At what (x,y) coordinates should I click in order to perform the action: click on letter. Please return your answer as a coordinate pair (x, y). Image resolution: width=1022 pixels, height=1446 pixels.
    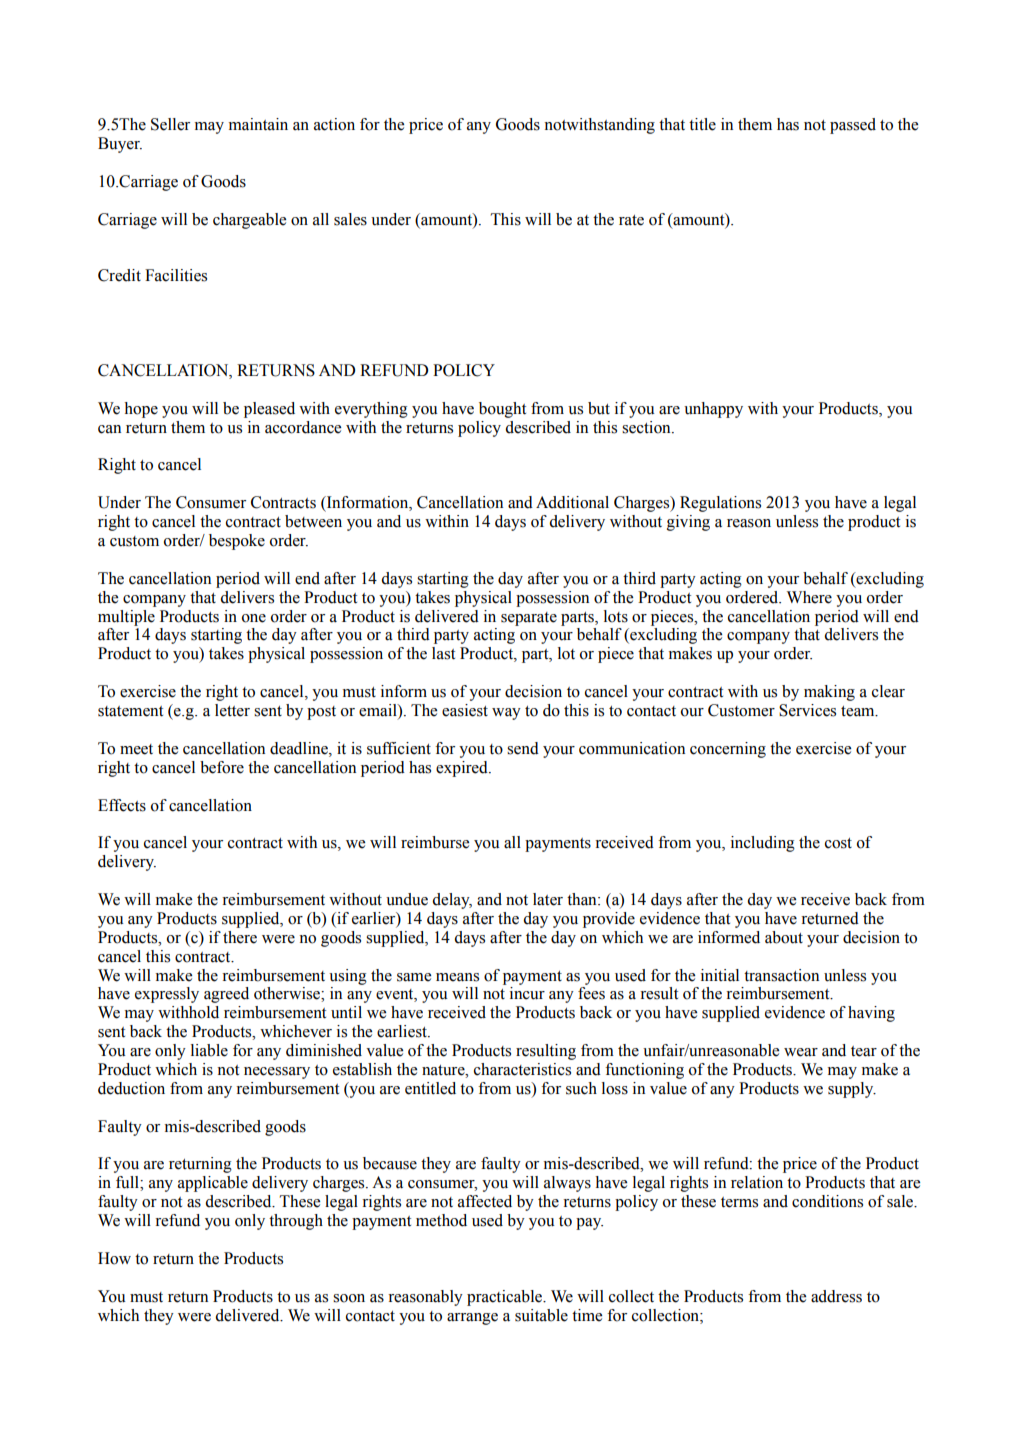
    Looking at the image, I should click on (232, 710).
